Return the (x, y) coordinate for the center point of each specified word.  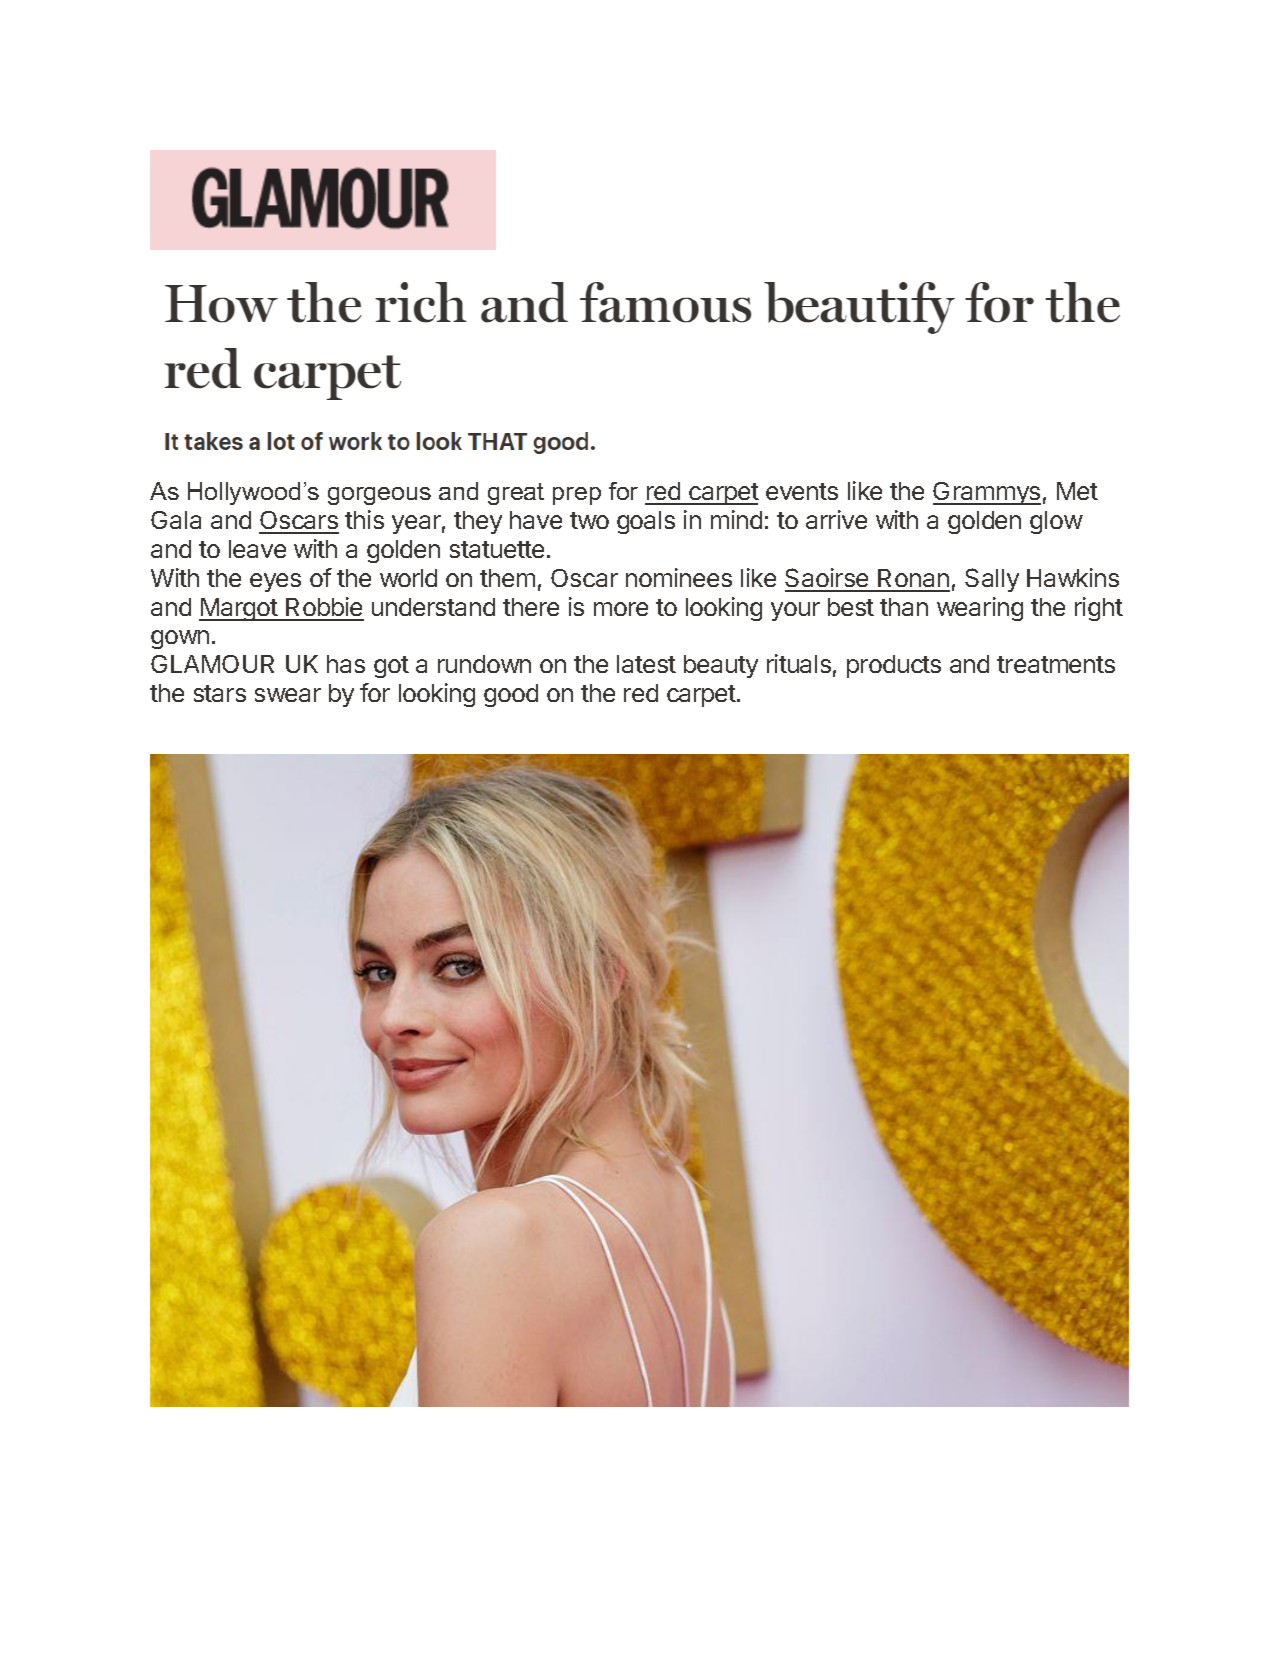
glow (1056, 522)
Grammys (987, 493)
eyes (275, 582)
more (621, 609)
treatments (1056, 664)
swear (288, 695)
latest (646, 664)
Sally (992, 580)
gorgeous (379, 496)
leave (257, 549)
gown (180, 639)
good (511, 695)
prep (577, 496)
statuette (497, 549)
